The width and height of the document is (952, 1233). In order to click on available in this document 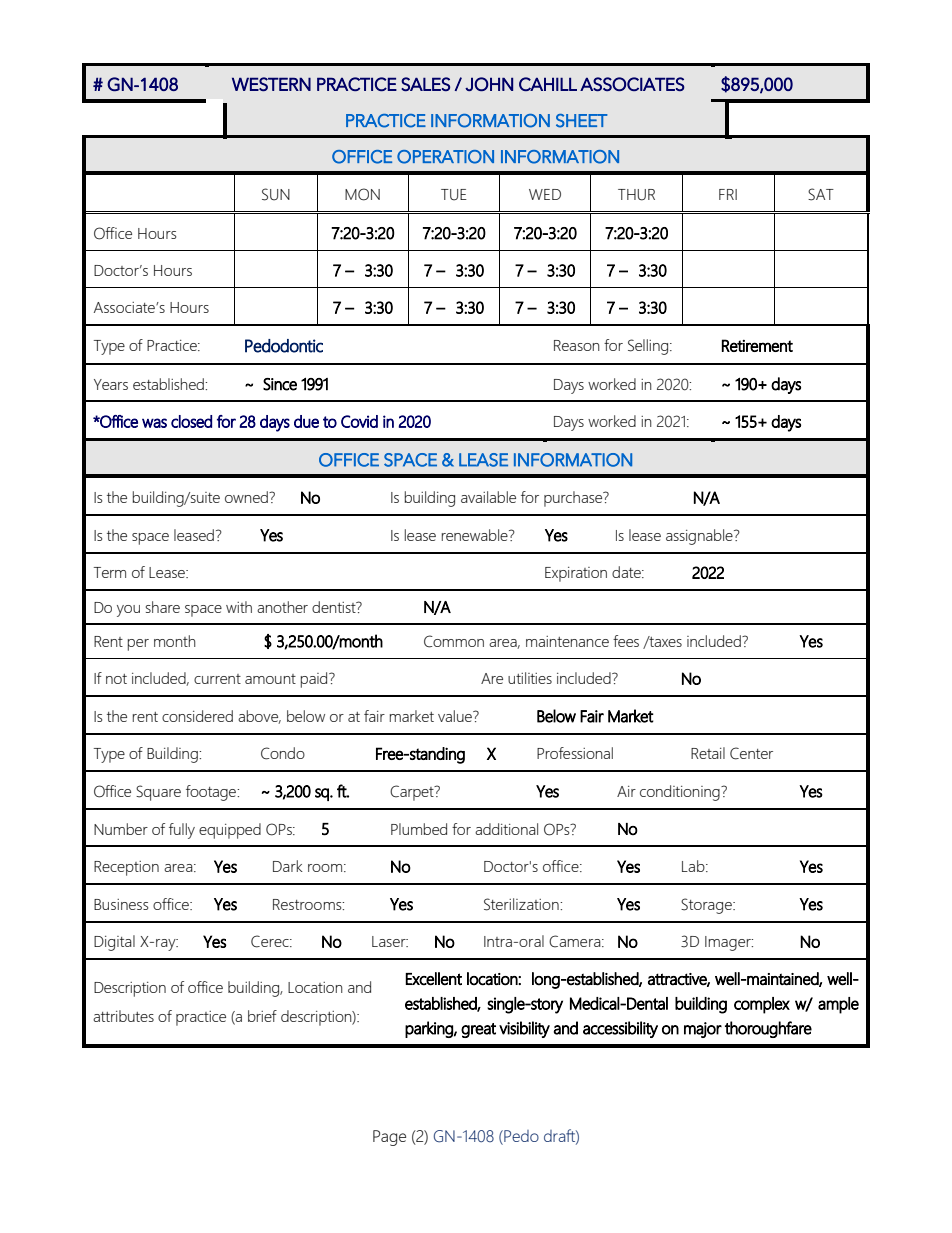, I will do `click(488, 497)`.
